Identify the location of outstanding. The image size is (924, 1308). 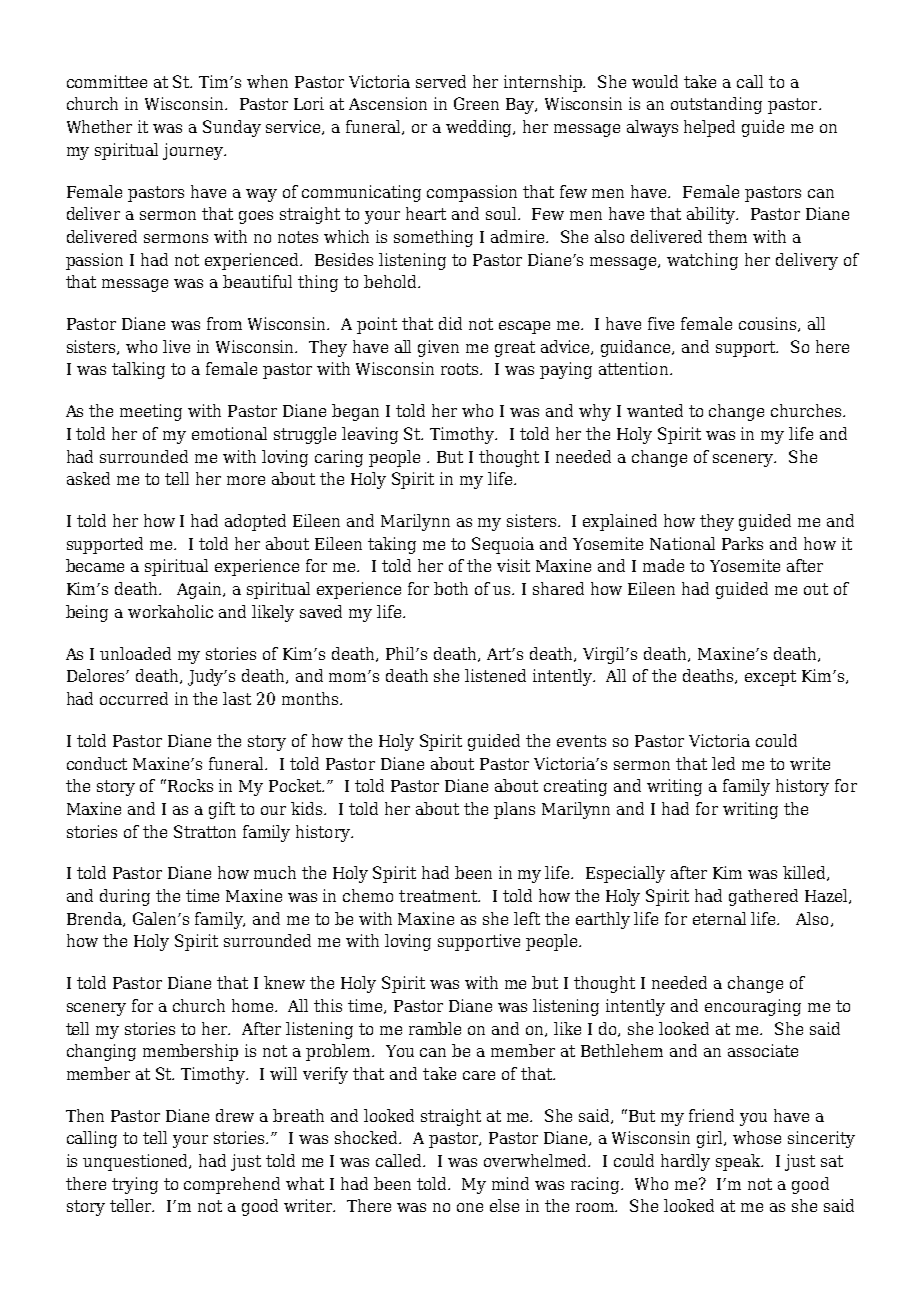
(716, 105).
